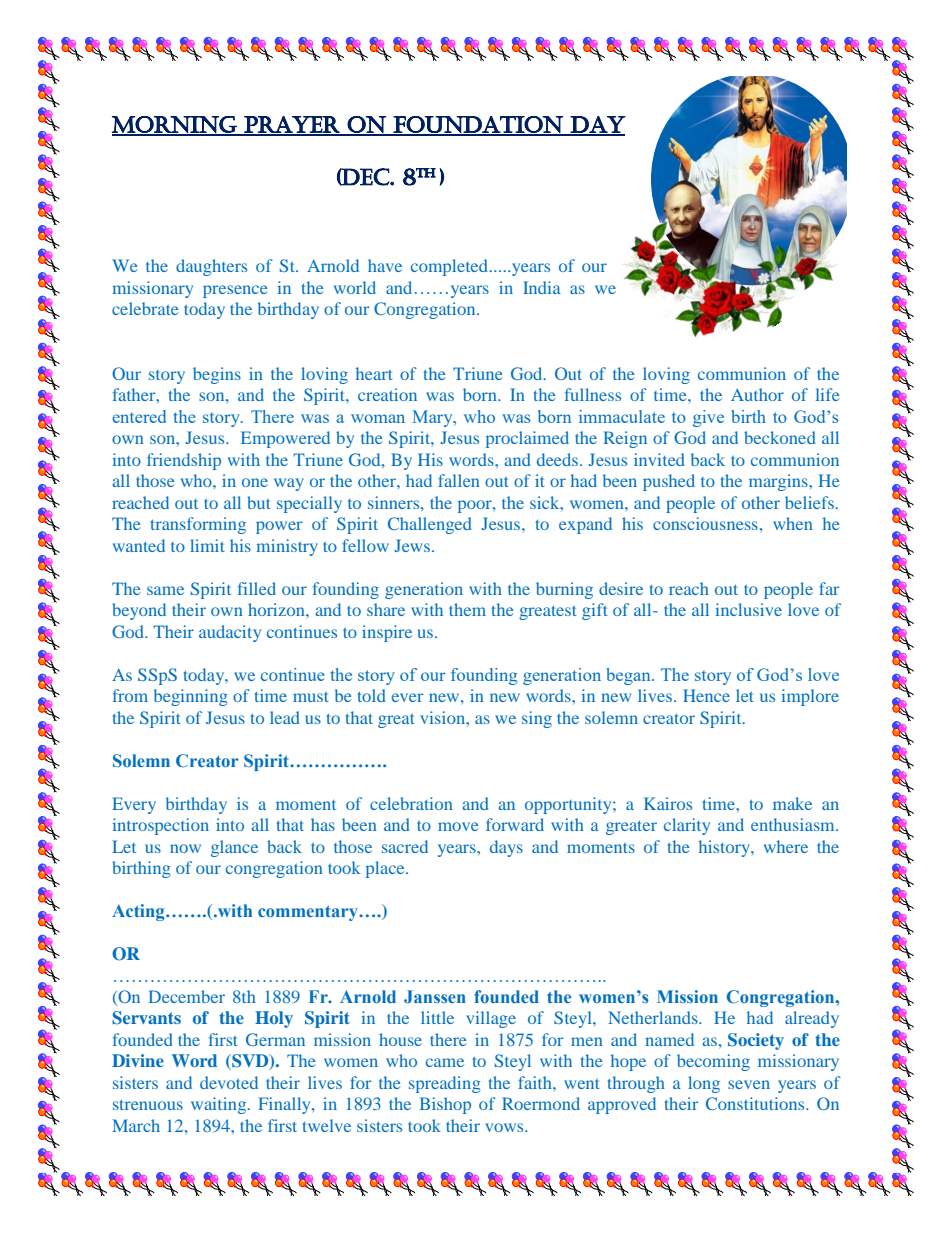 The width and height of the page is (952, 1233). I want to click on Foundation, so click(478, 125).
